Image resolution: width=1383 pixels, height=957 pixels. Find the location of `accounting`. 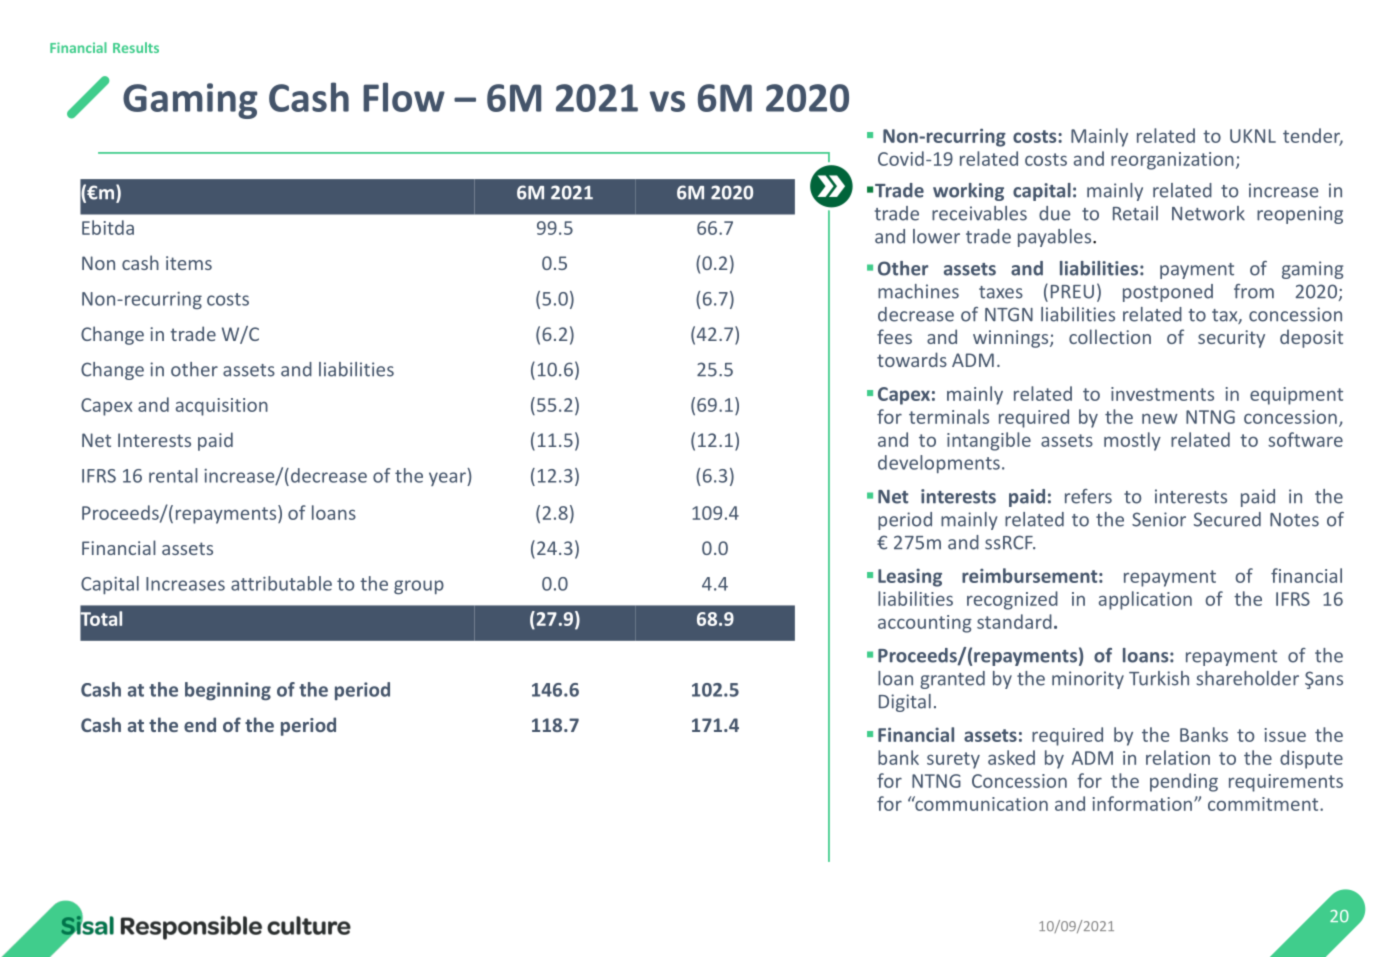

accounting is located at coordinates (925, 624).
